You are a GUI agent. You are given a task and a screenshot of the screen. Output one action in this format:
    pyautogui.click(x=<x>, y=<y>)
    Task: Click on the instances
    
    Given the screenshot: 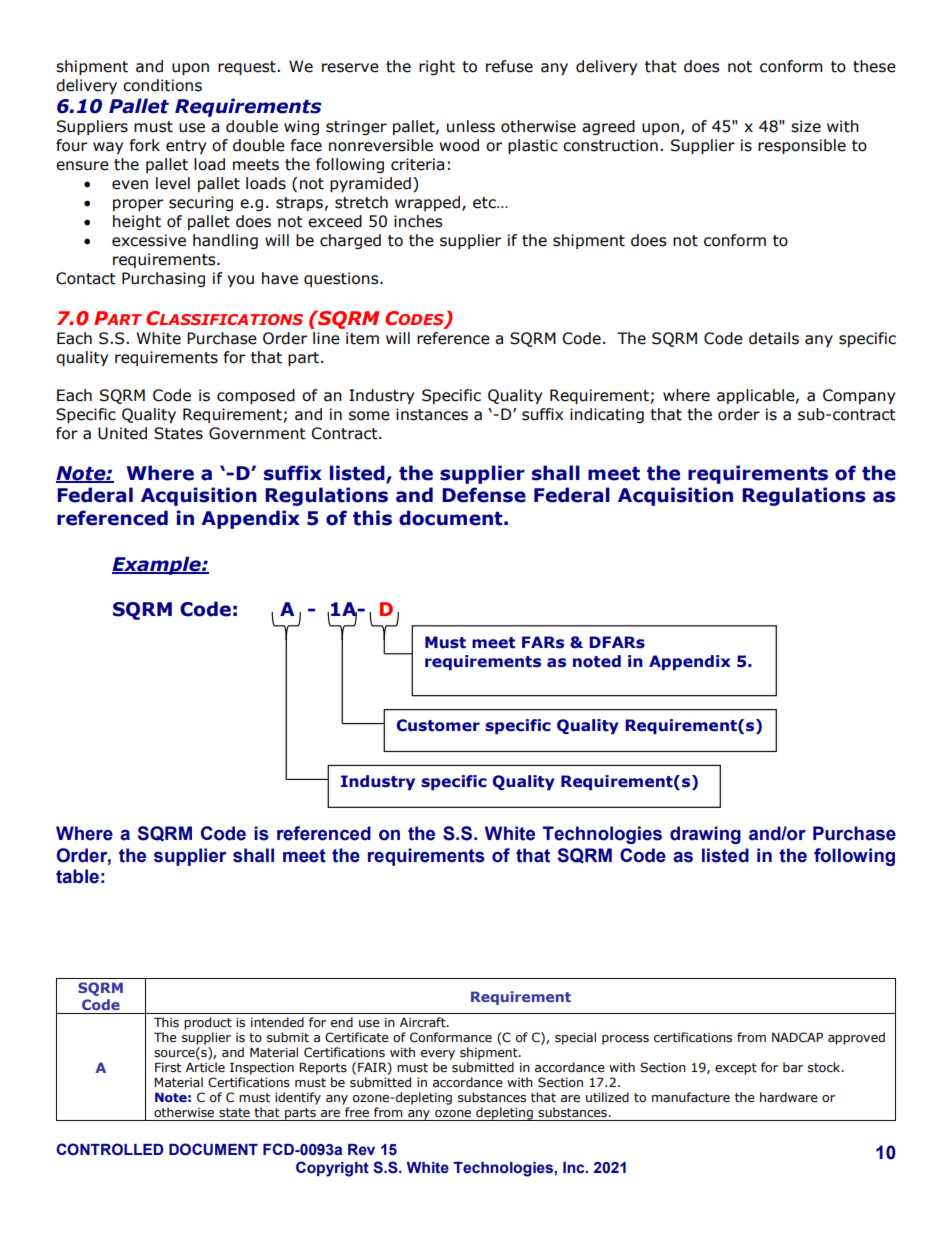 What is the action you would take?
    pyautogui.click(x=432, y=414)
